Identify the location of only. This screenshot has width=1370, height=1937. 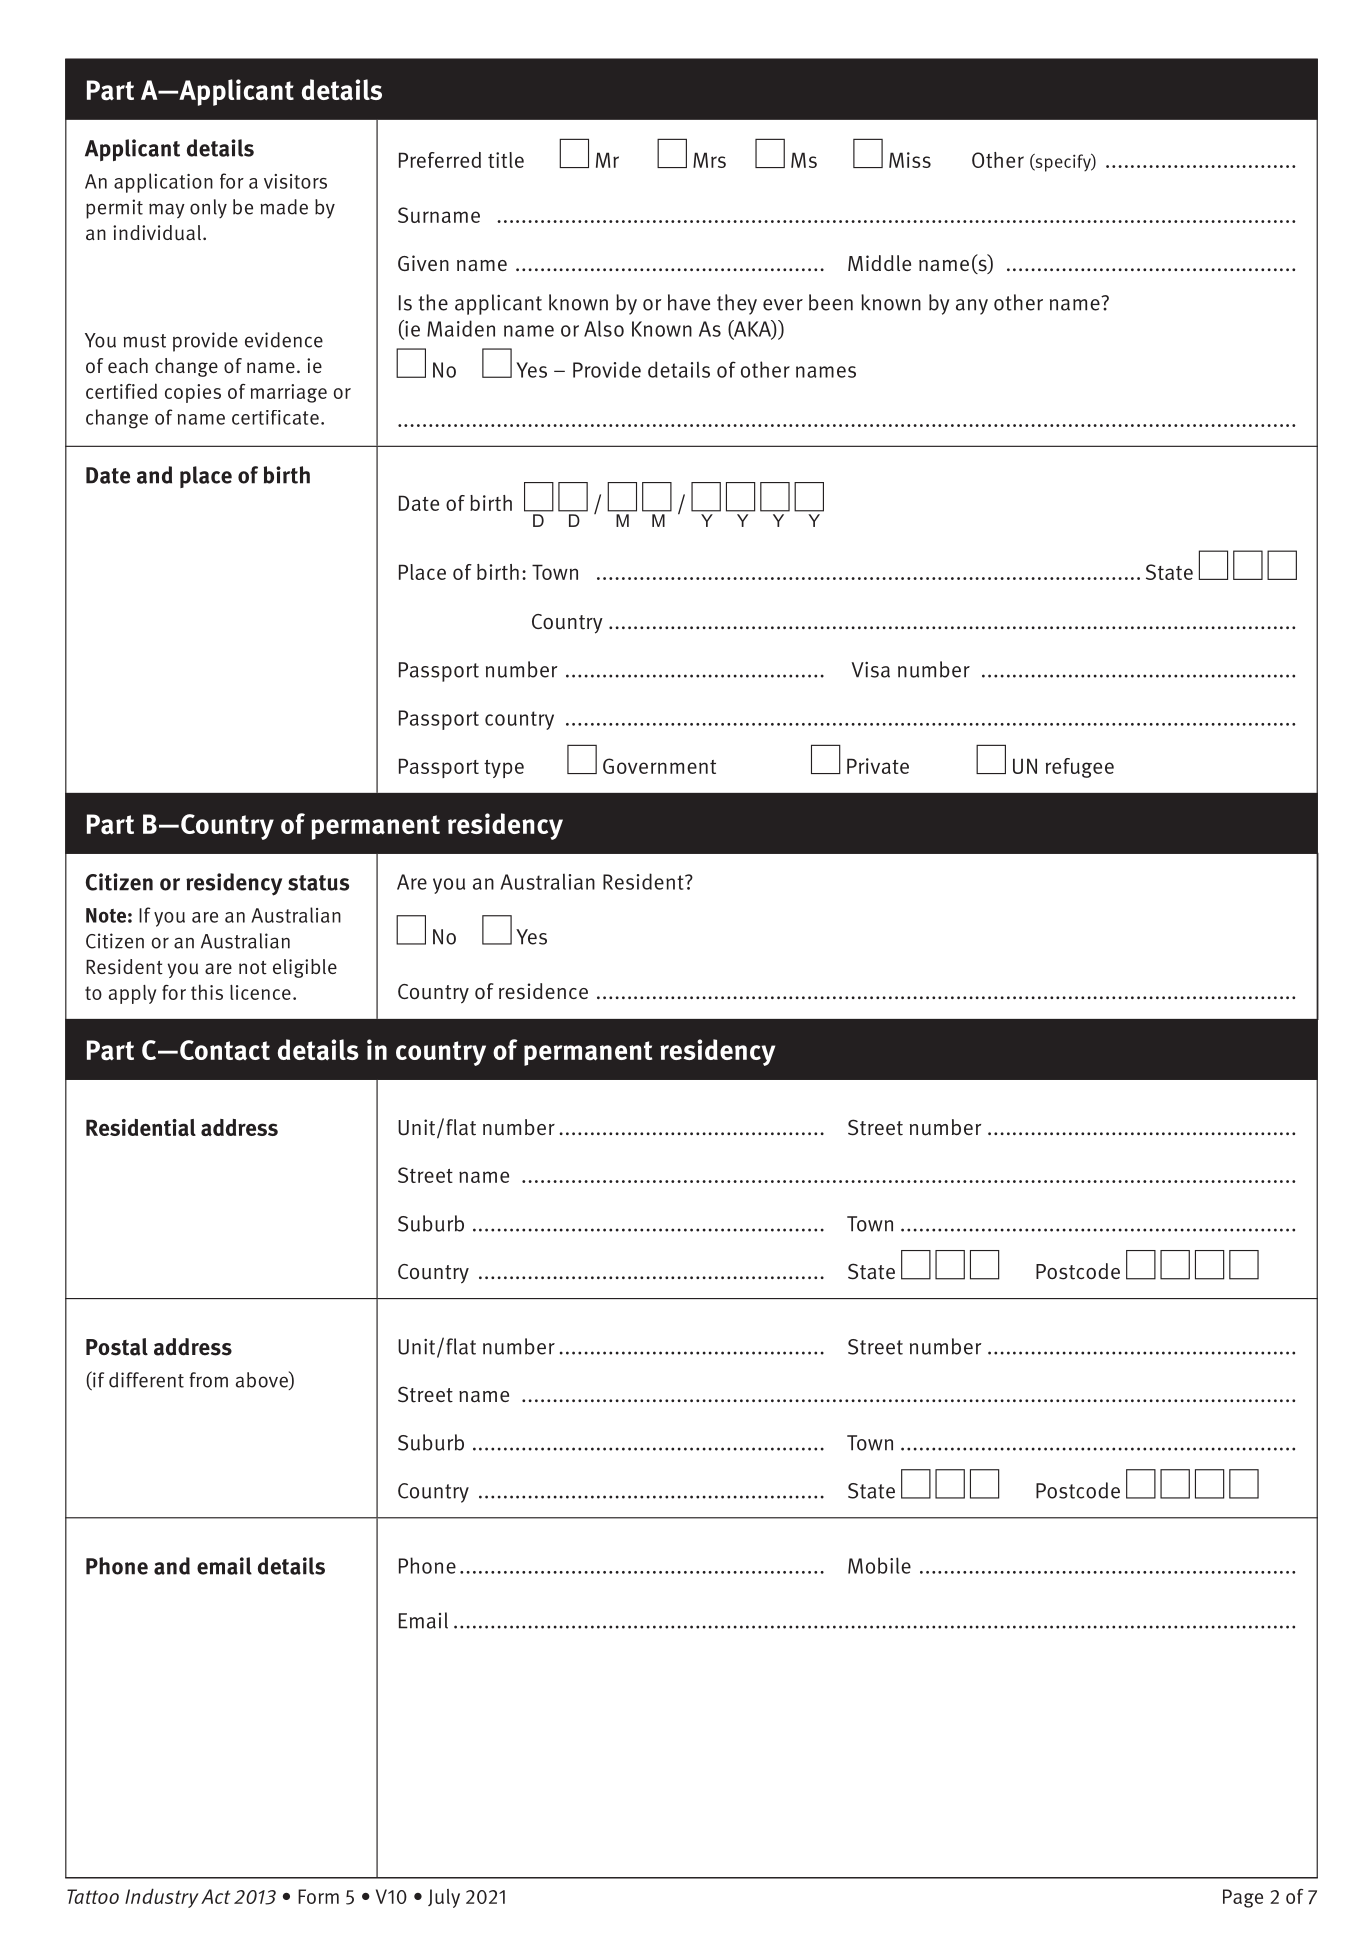
(208, 208).
